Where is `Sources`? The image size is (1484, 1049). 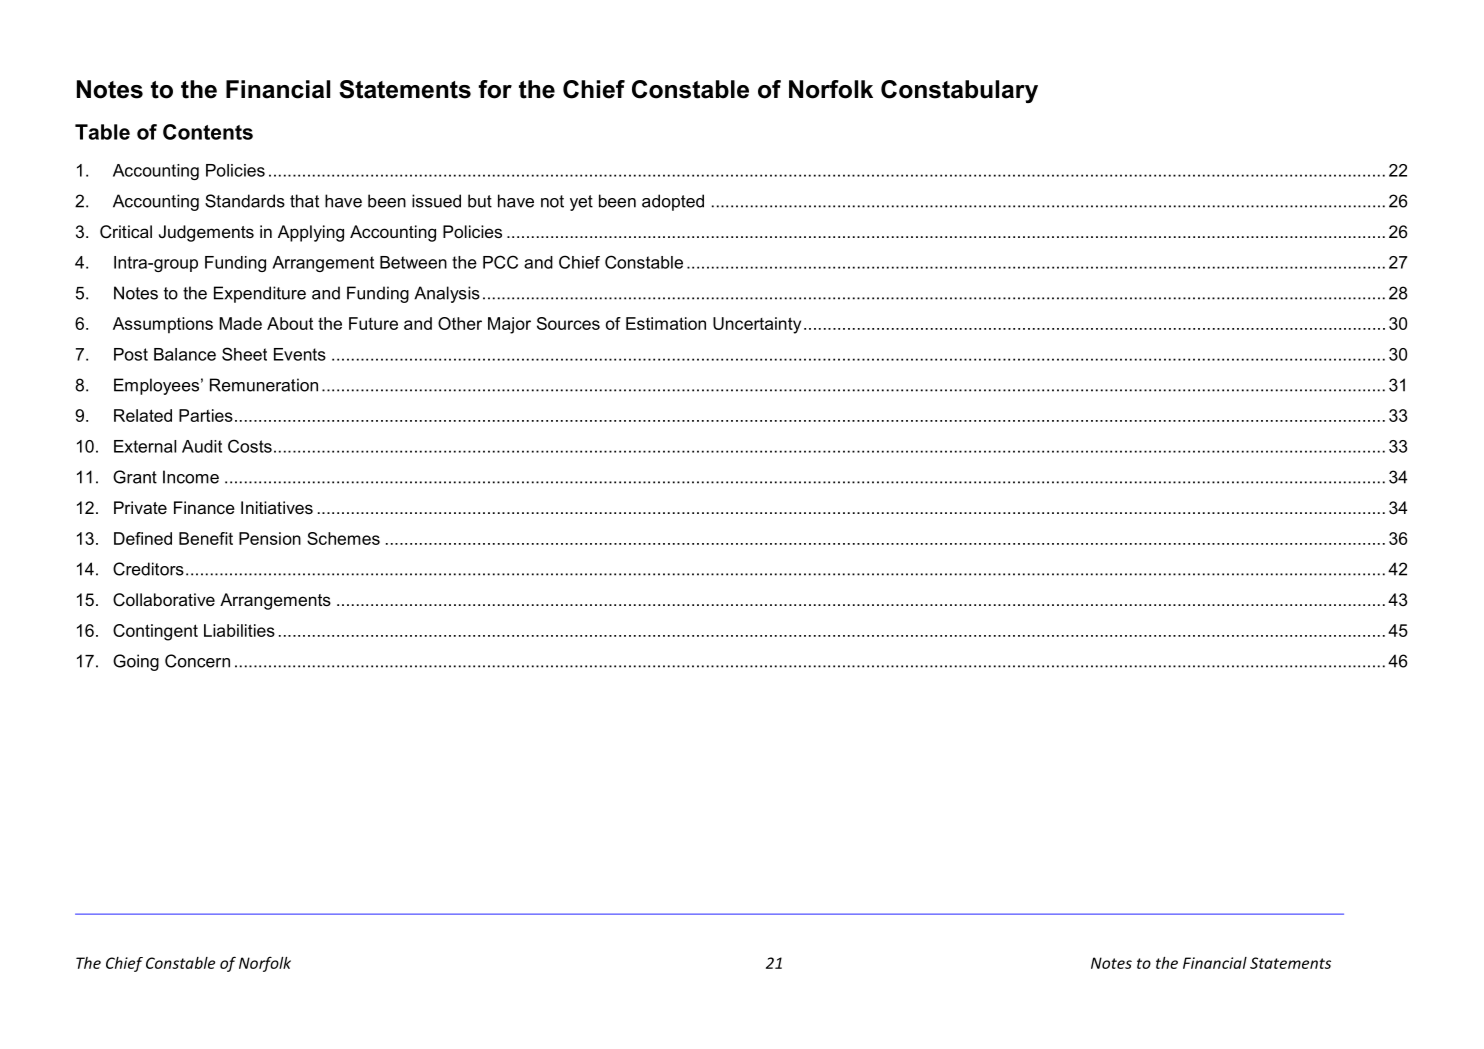
Sources is located at coordinates (568, 323).
